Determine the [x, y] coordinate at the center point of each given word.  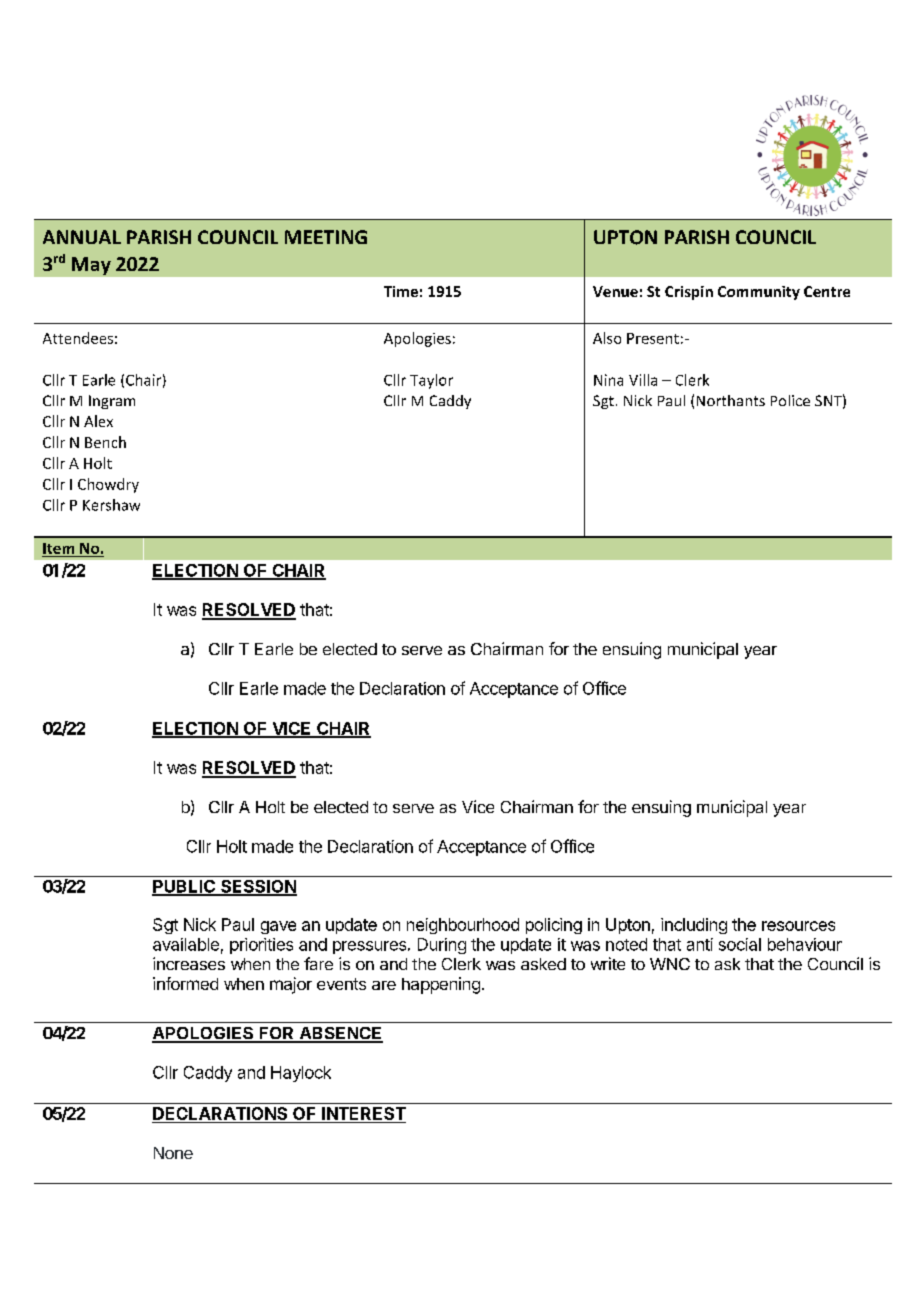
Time [401, 291]
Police [790, 400]
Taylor [431, 381]
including [694, 926]
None [173, 1153]
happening [441, 985]
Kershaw [111, 505]
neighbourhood [463, 926]
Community [759, 293]
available [186, 944]
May [91, 266]
